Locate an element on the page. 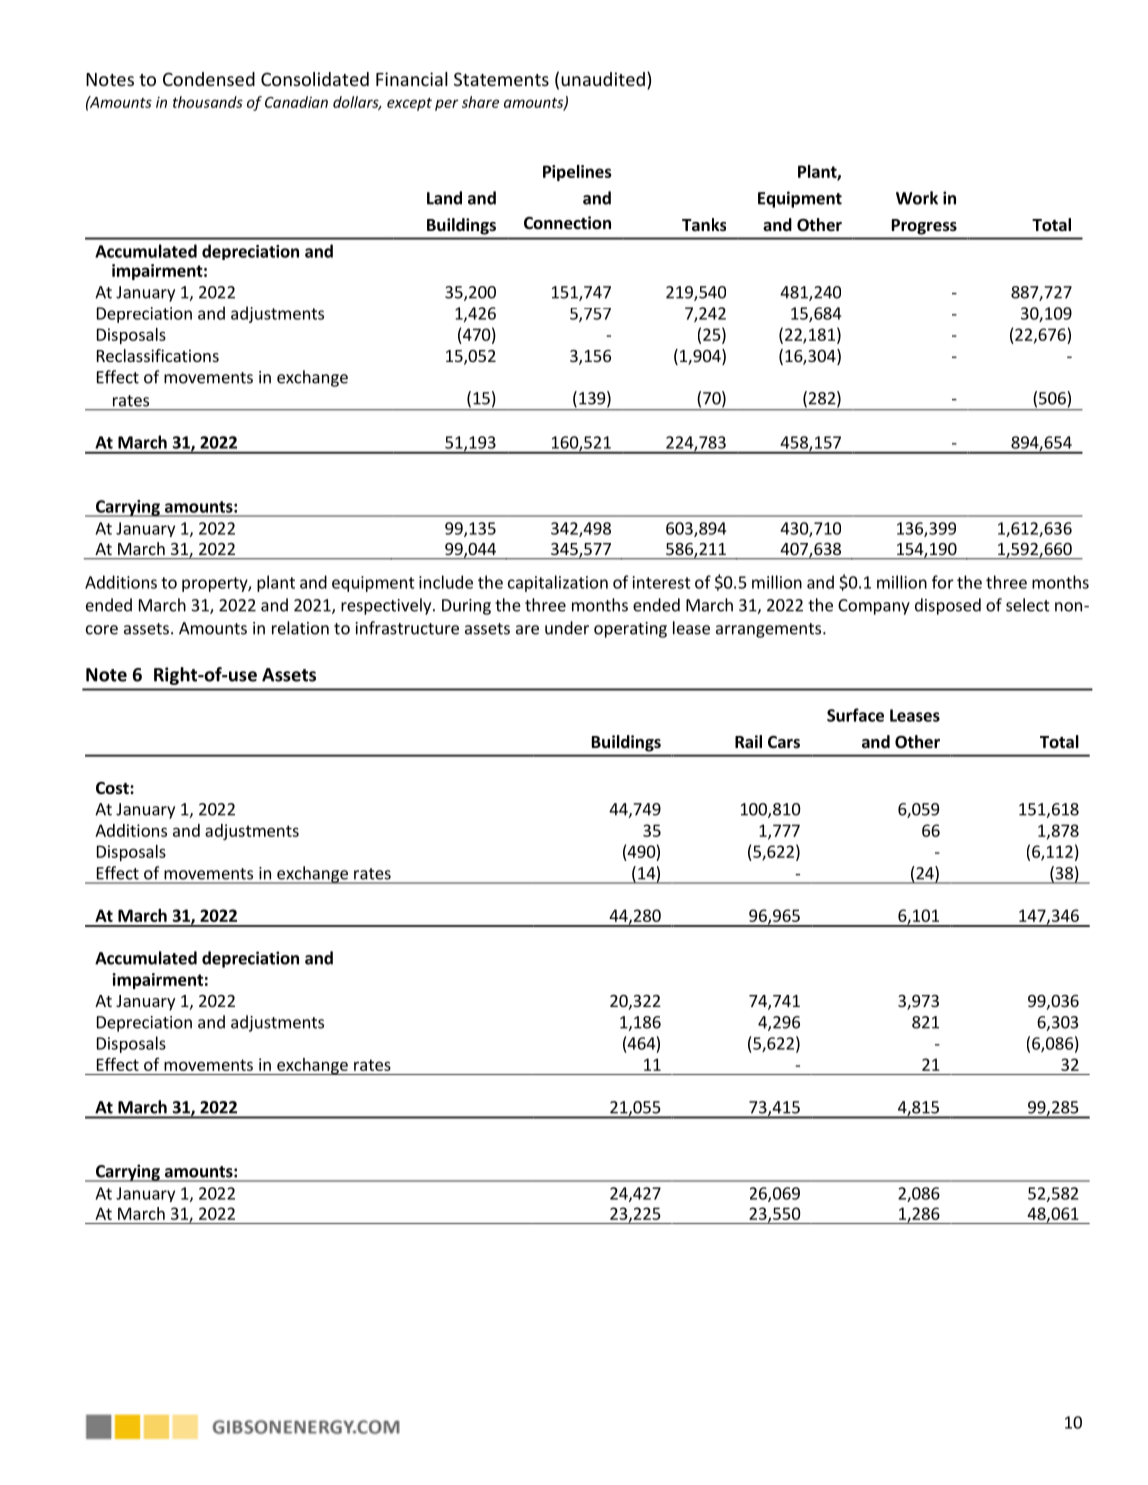 Image resolution: width=1148 pixels, height=1485 pixels. capitalization is located at coordinates (558, 583).
